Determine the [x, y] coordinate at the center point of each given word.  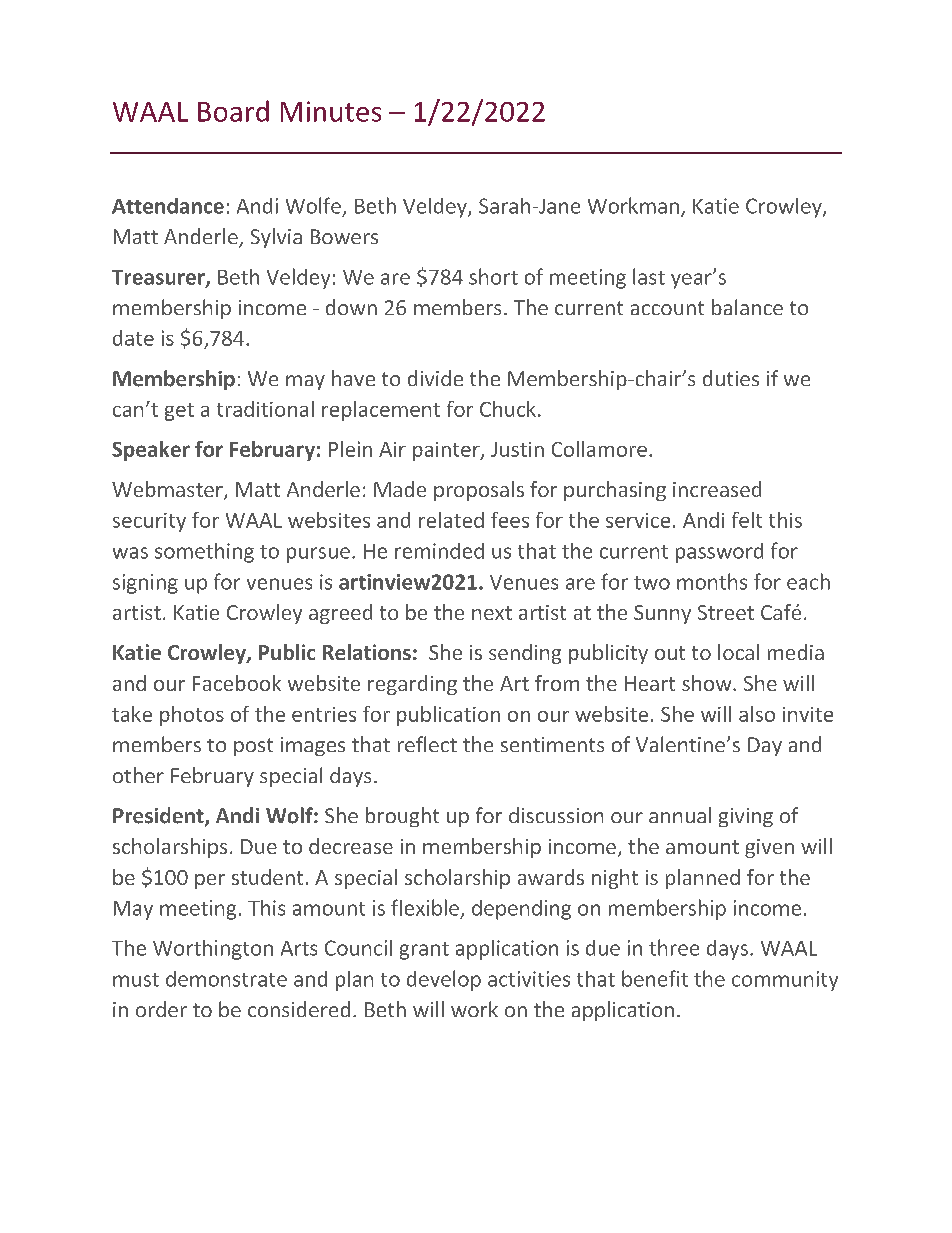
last [649, 276]
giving [746, 817]
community [785, 981]
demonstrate [226, 979]
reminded [439, 551]
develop [444, 980]
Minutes [331, 111]
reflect [427, 744]
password [719, 553]
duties [731, 378]
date [133, 338]
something [204, 553]
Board [233, 111]
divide [435, 378]
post [253, 747]
